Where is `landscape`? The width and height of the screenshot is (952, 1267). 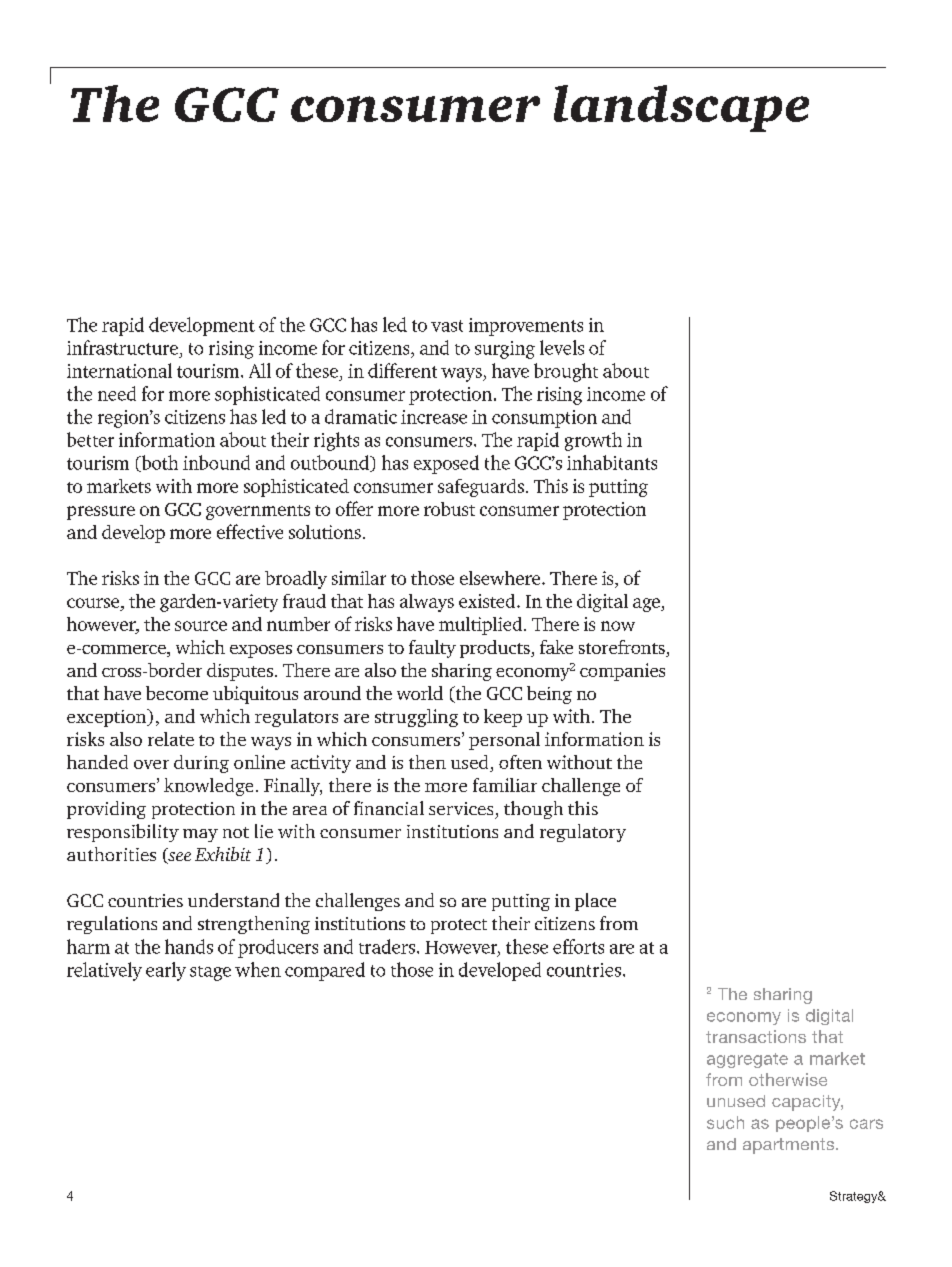 landscape is located at coordinates (681, 108).
